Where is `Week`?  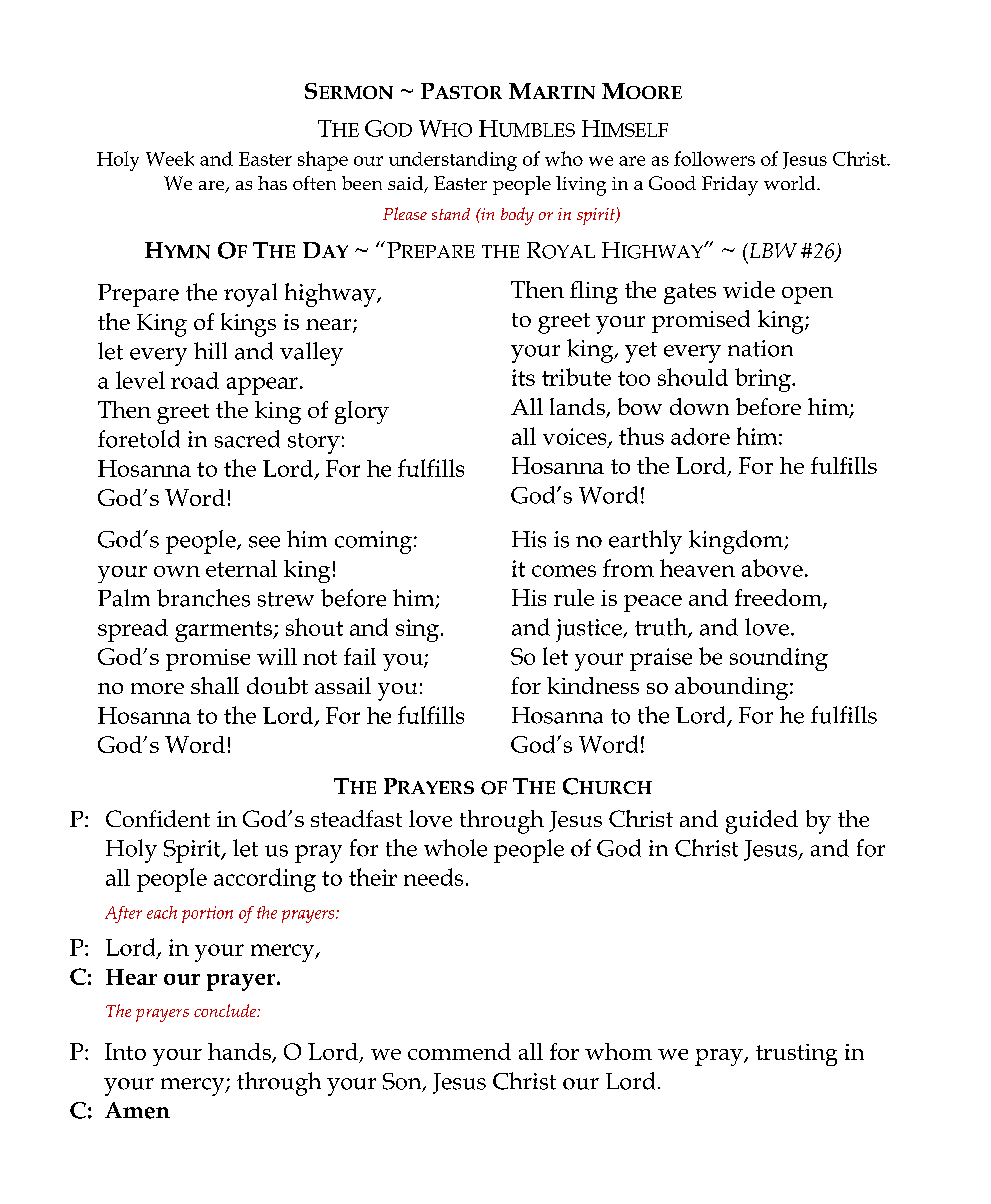 Week is located at coordinates (170, 158).
